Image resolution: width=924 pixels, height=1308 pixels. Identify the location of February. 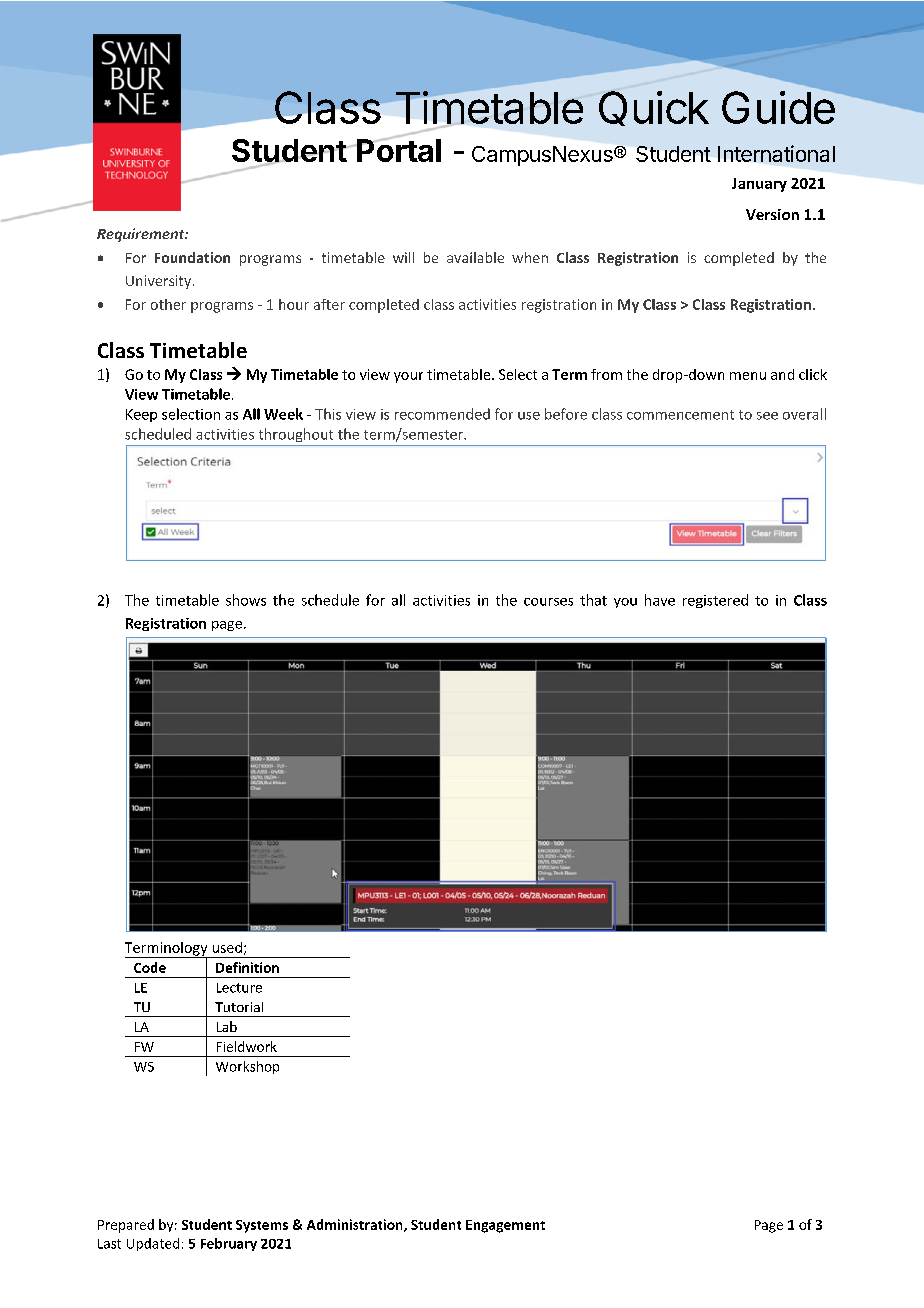
(229, 1244).
